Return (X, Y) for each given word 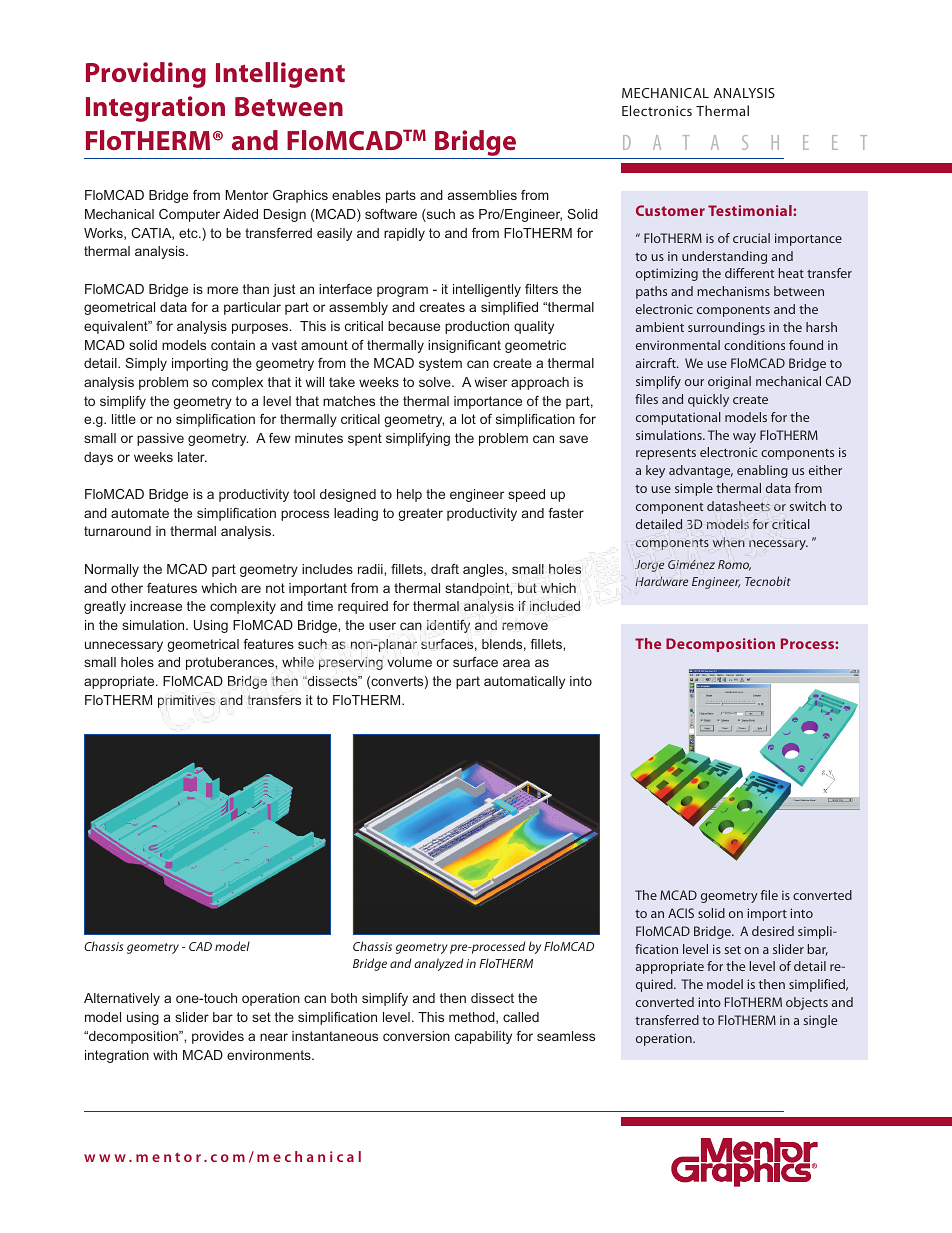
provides (218, 1037)
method (473, 1018)
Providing (146, 75)
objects (807, 1003)
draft (445, 569)
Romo (734, 565)
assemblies (482, 195)
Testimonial (751, 210)
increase (156, 606)
